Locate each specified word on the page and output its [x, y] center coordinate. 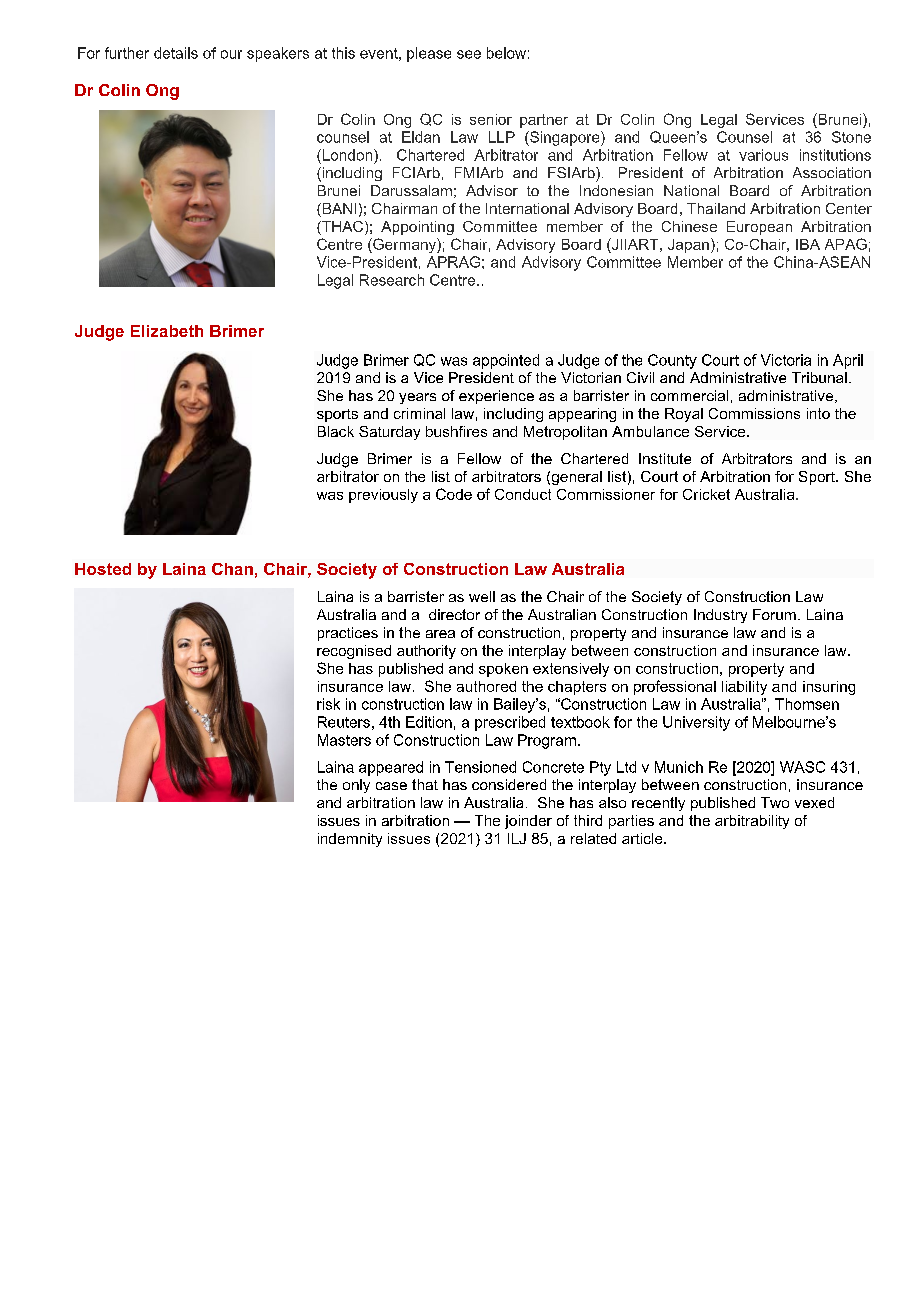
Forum [774, 614]
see [469, 54]
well [482, 596]
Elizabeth [167, 331]
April [848, 361]
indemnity [350, 840]
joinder [528, 822]
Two [775, 802]
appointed [506, 361]
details [176, 53]
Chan [232, 569]
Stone [851, 137]
